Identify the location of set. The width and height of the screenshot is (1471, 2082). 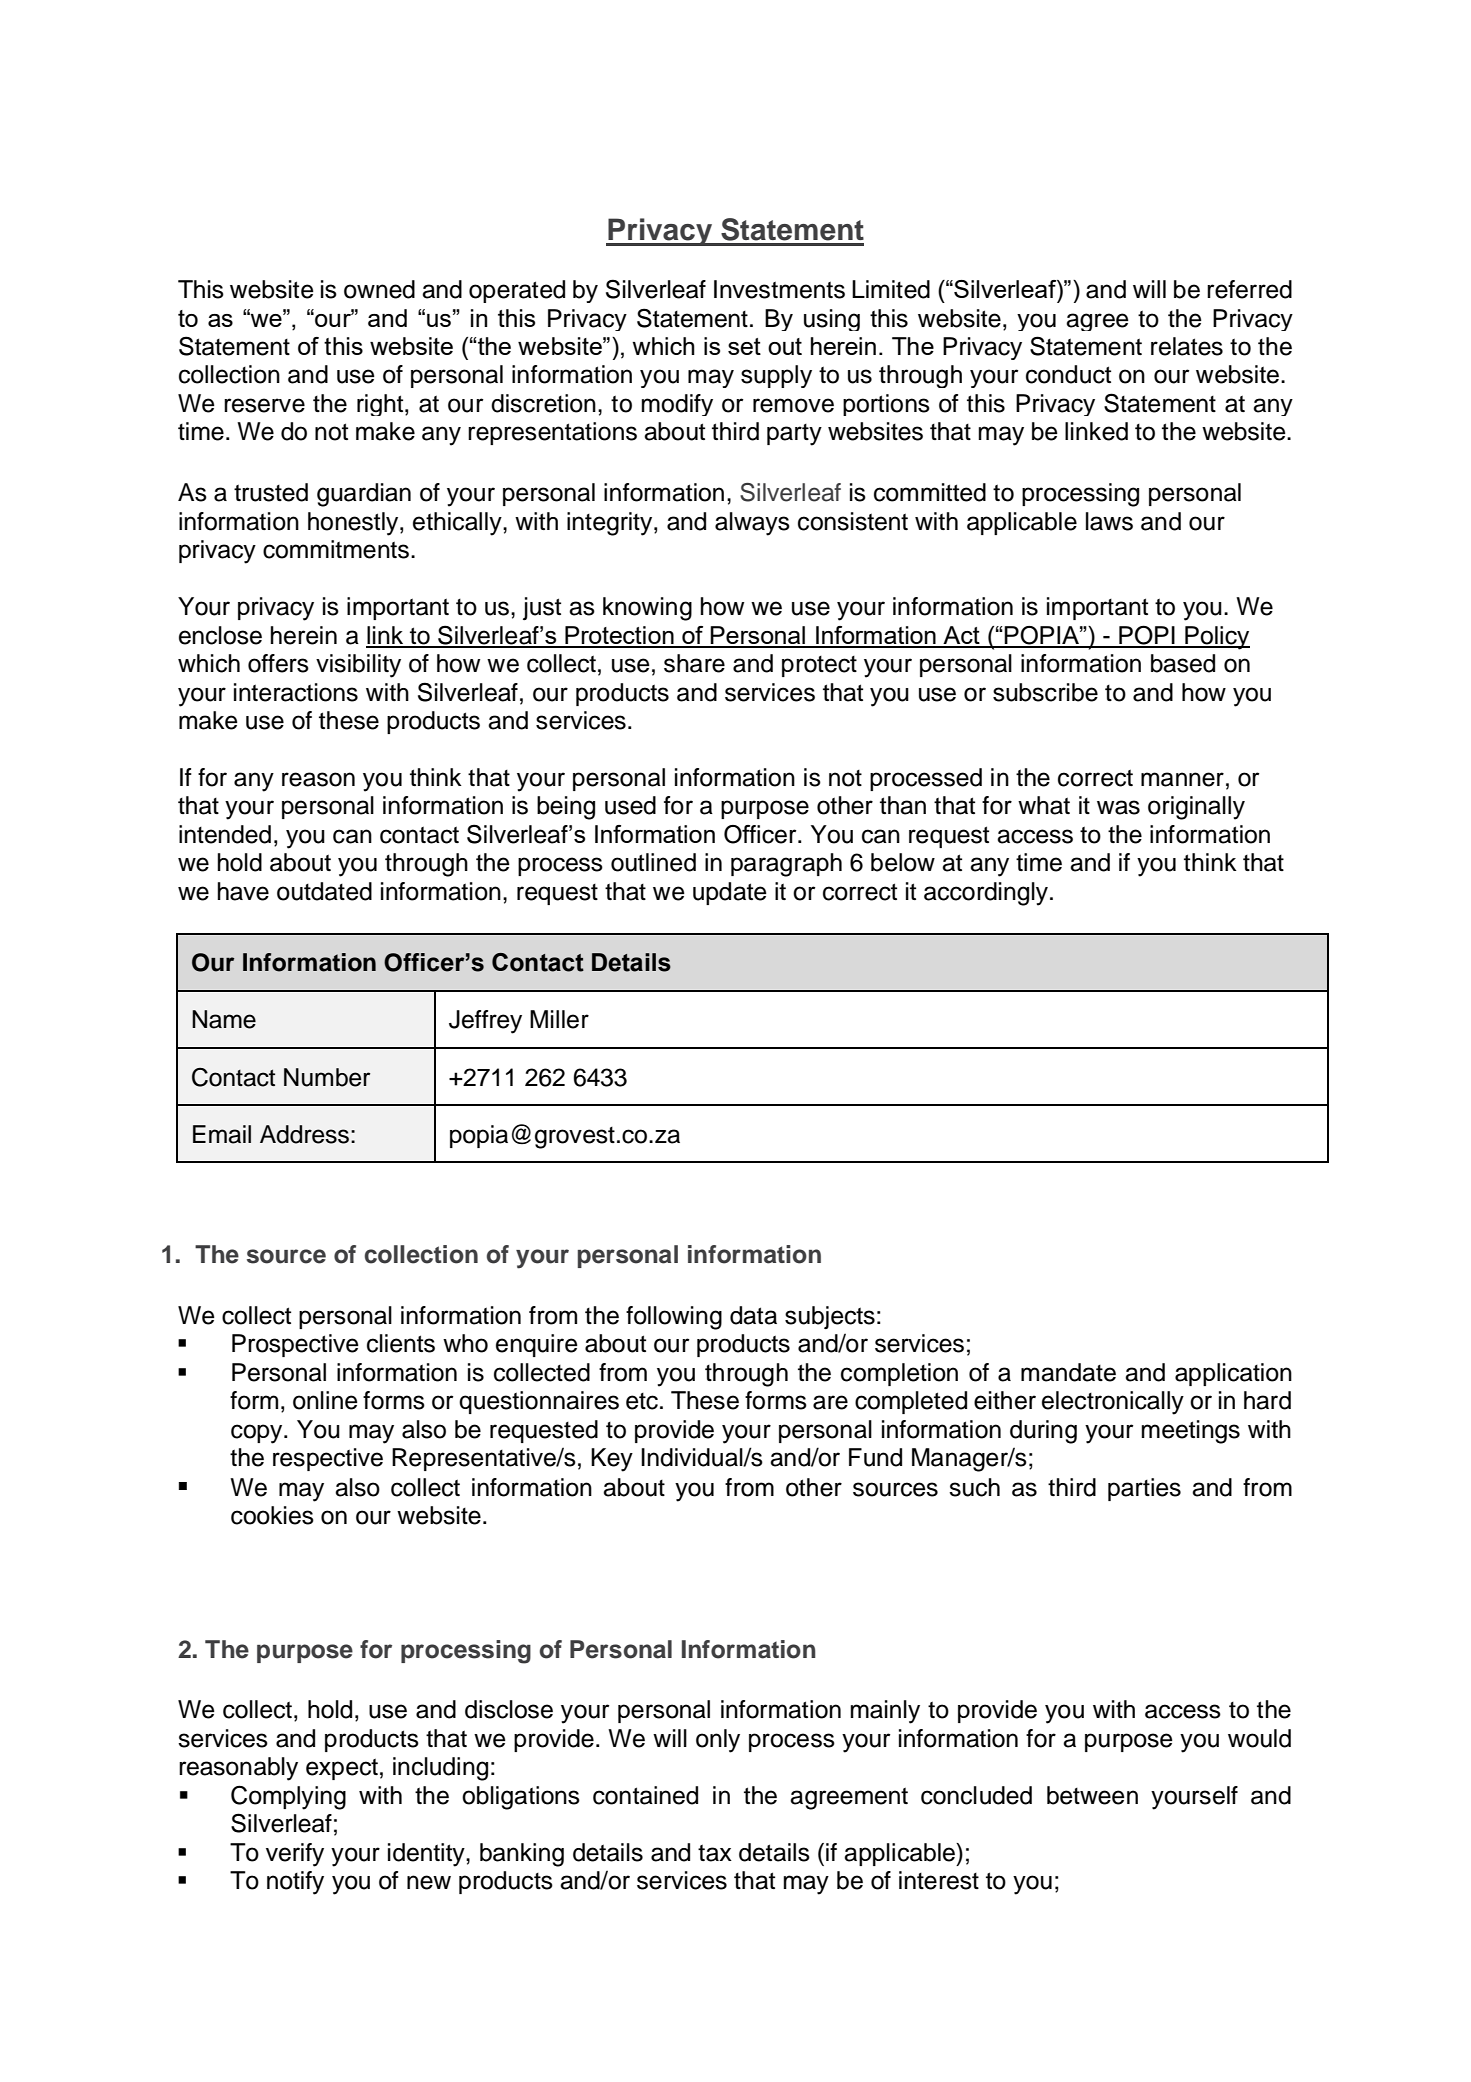
(744, 346).
